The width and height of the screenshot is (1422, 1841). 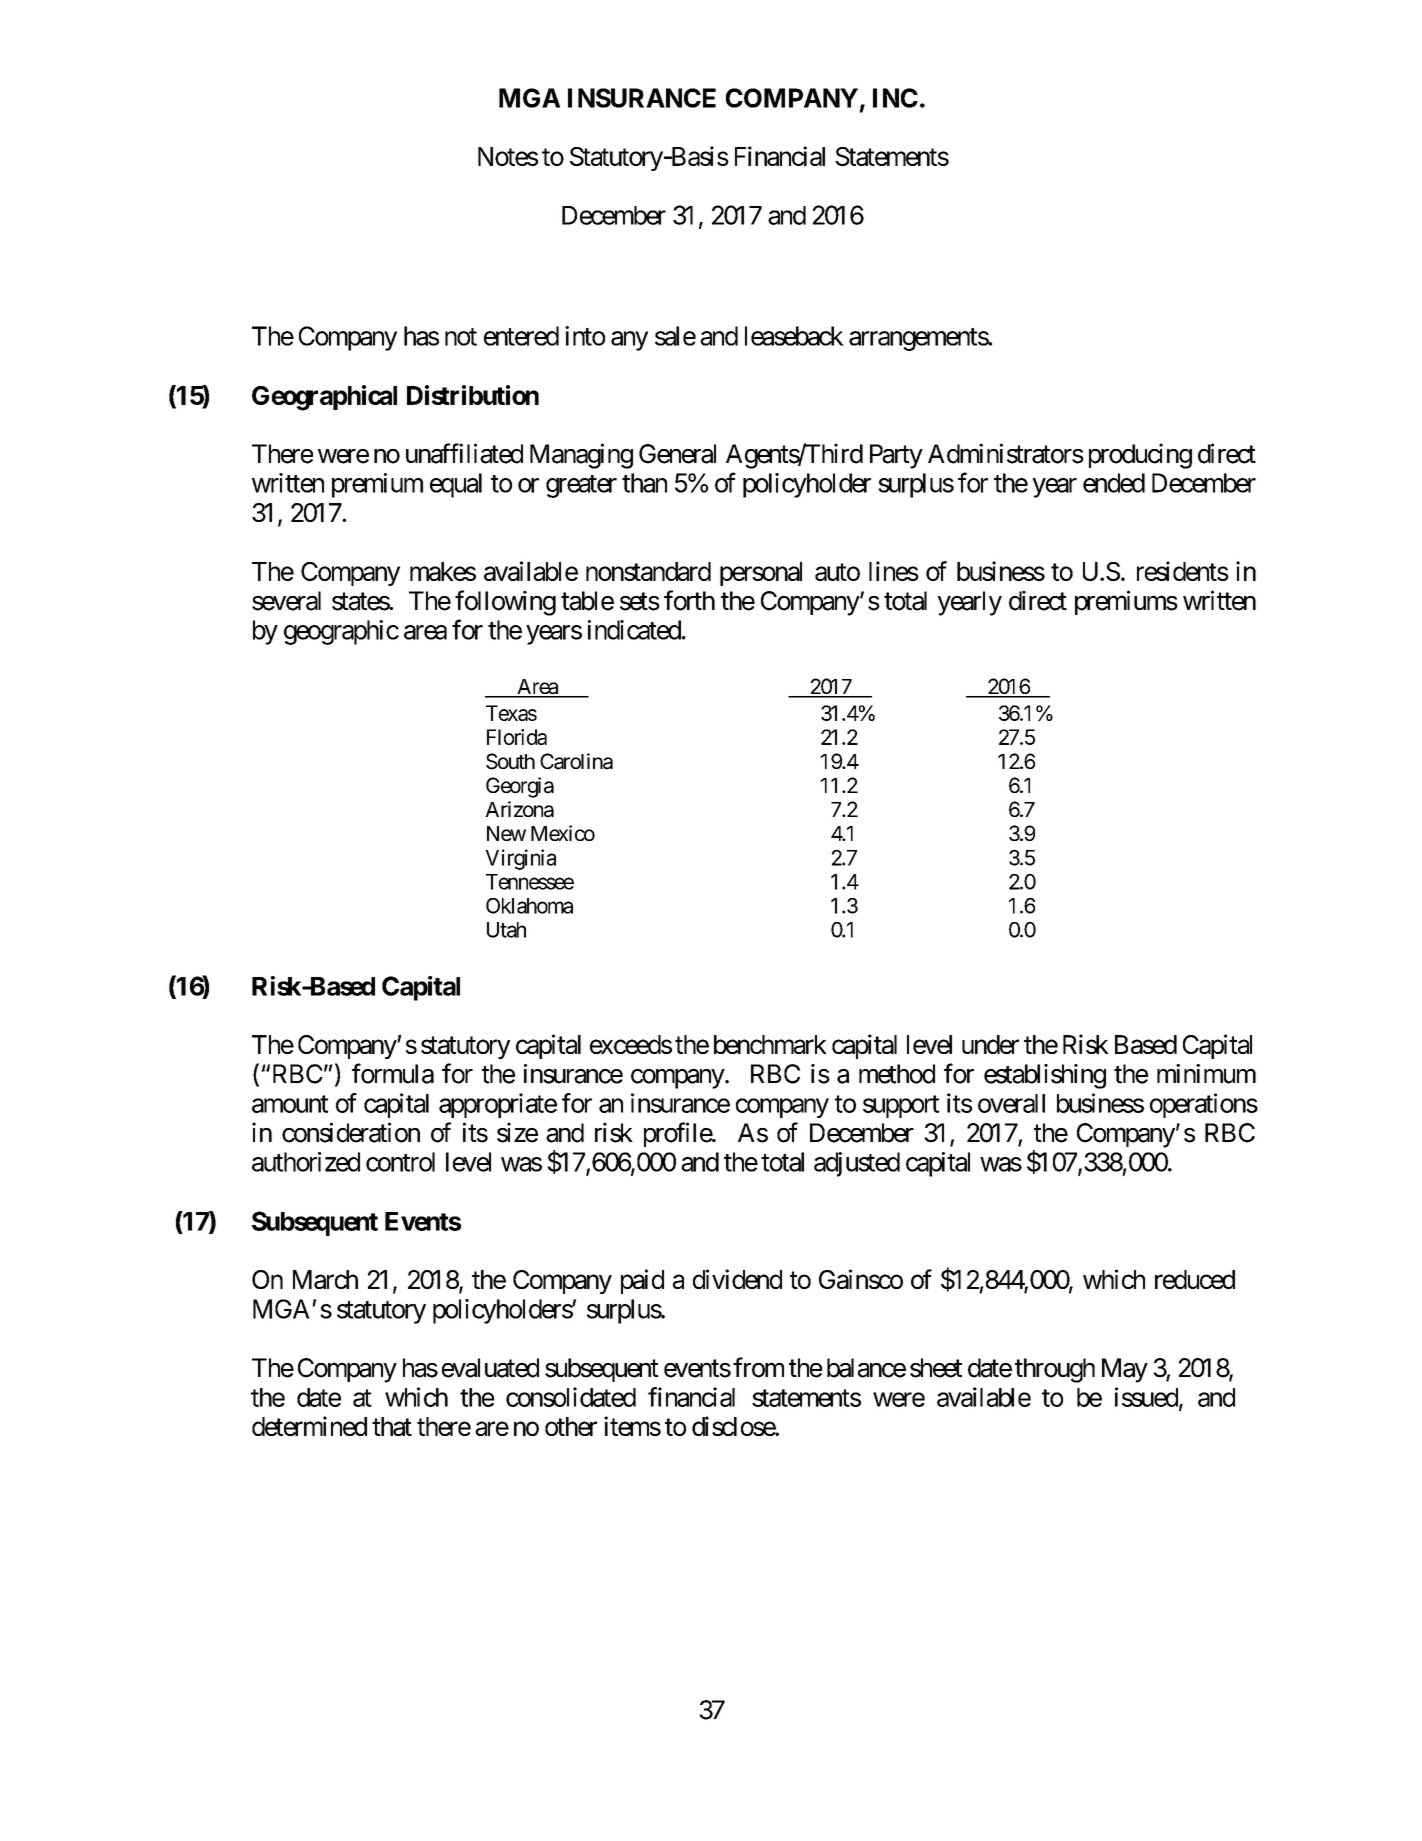 I want to click on leaseback, so click(x=794, y=336).
